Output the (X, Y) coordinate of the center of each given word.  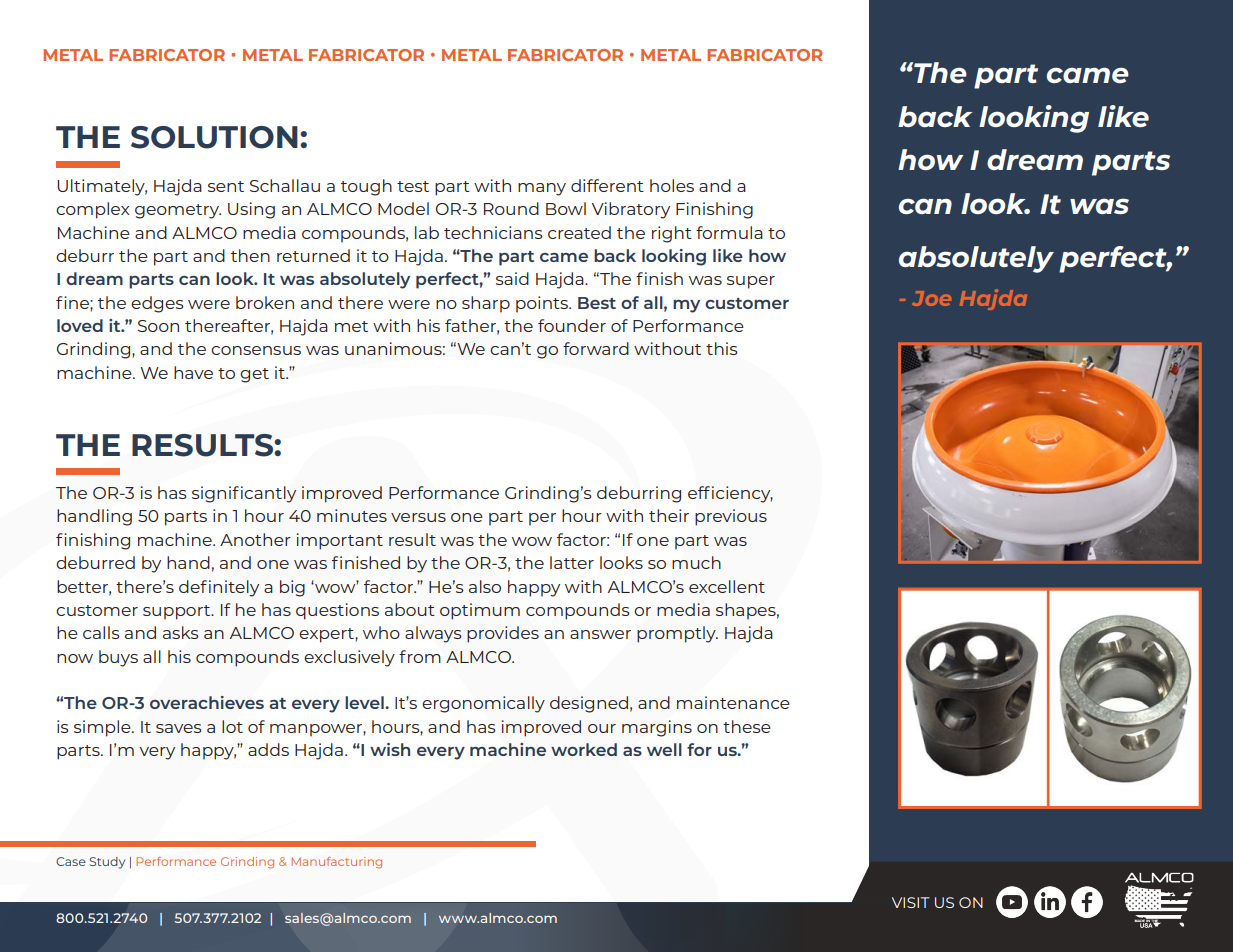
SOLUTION (214, 137)
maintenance (733, 702)
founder (572, 325)
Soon (158, 326)
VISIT (911, 902)
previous (731, 517)
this (722, 348)
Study (107, 863)
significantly (244, 494)
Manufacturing (336, 863)
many (542, 189)
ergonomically (483, 704)
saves (179, 728)
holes (672, 185)
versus (418, 517)
